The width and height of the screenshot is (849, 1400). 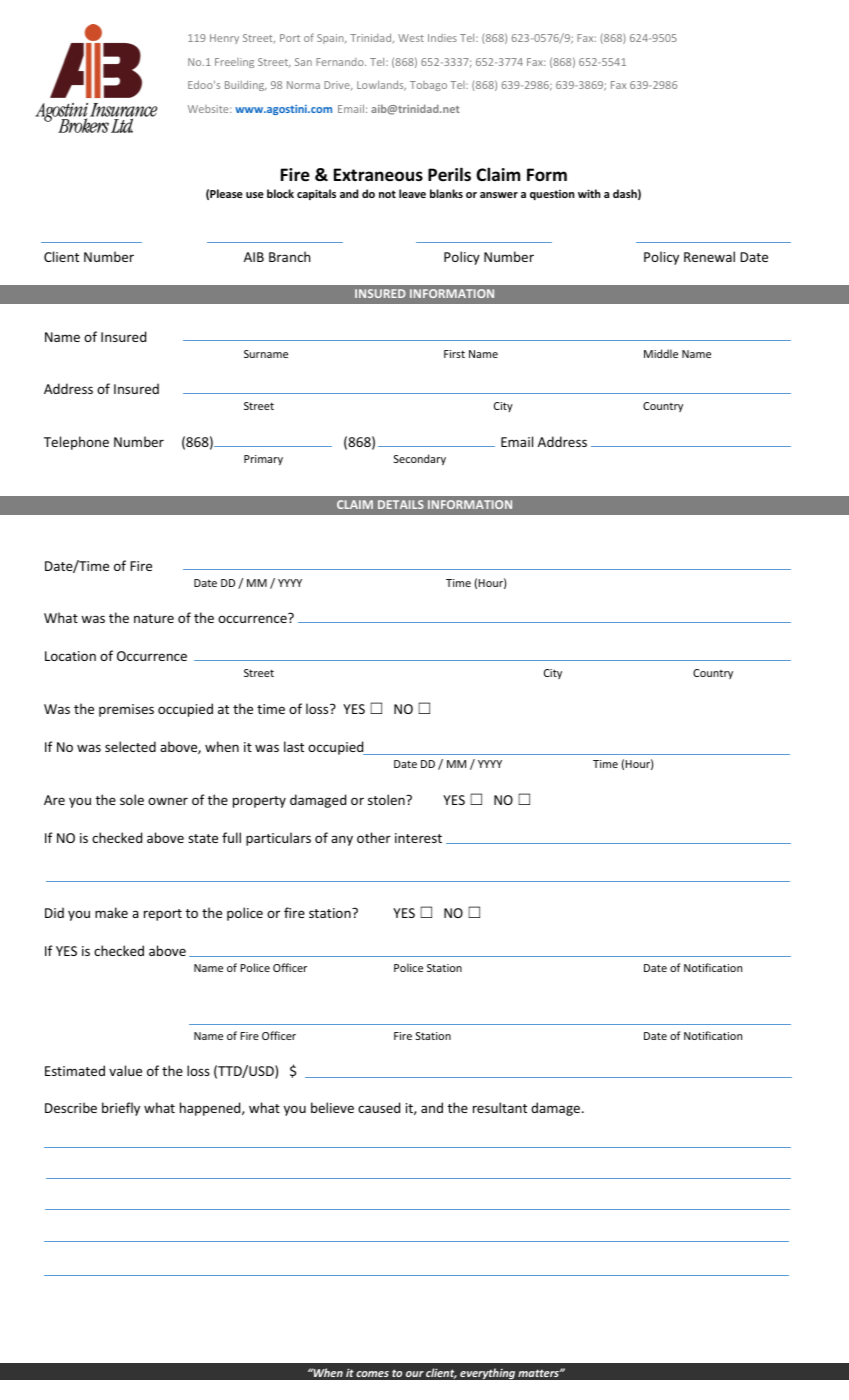 I want to click on Middle, so click(x=661, y=353).
